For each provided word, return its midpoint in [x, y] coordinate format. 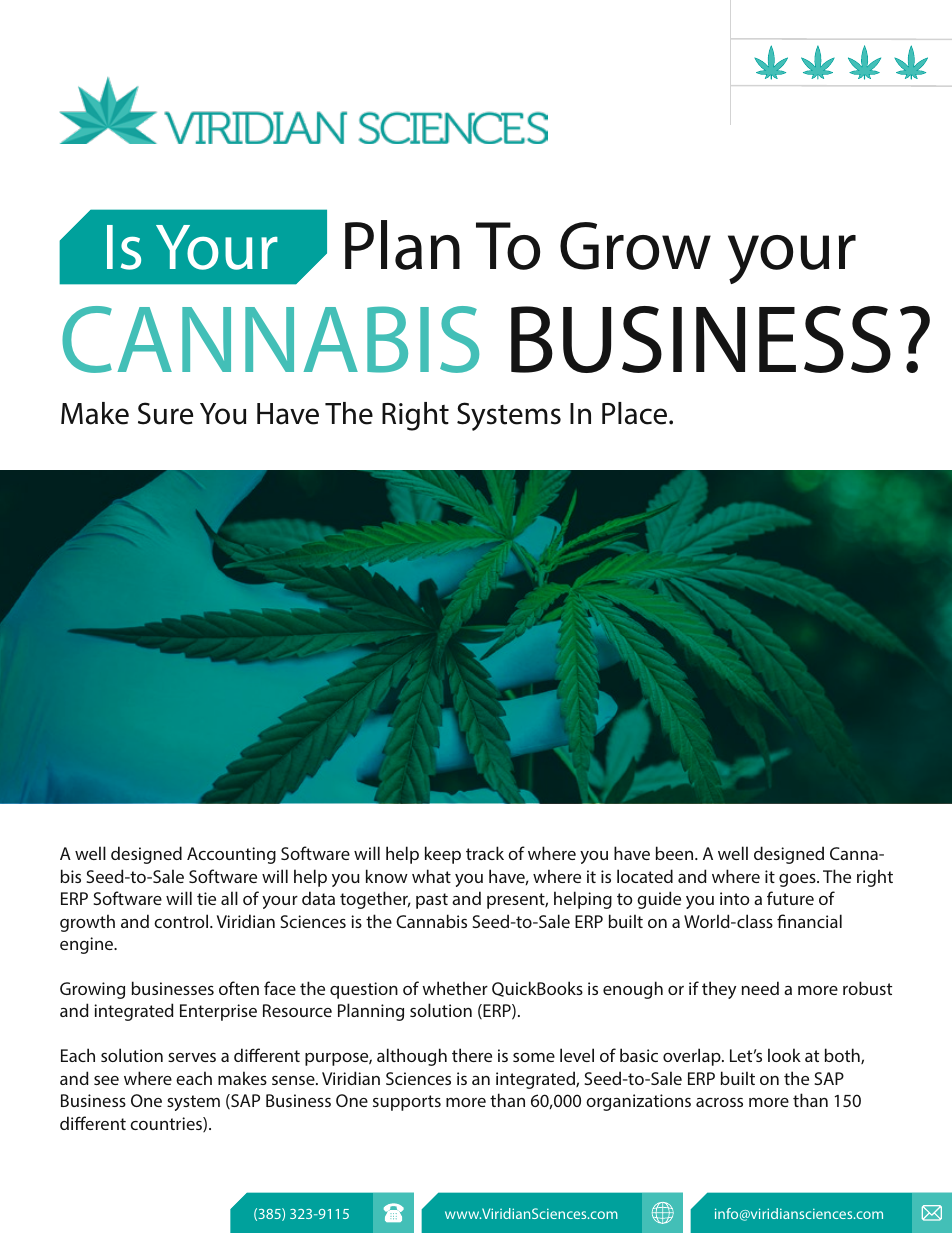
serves [192, 1057]
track [485, 853]
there [472, 1055]
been [676, 853]
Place [636, 413]
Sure [165, 413]
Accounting [231, 855]
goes [798, 880]
